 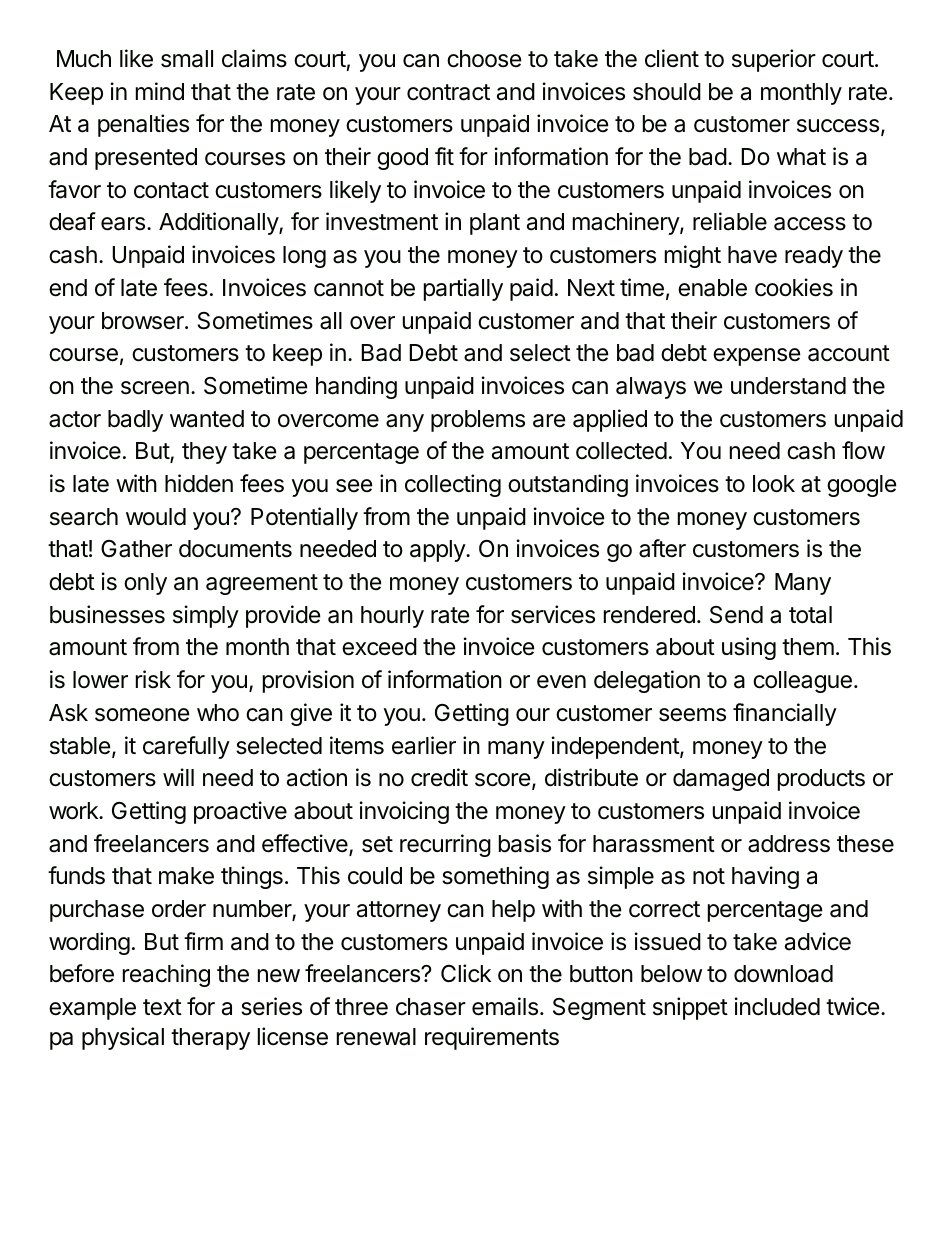 What do you see at coordinates (160, 91) in the screenshot?
I see `mind` at bounding box center [160, 91].
